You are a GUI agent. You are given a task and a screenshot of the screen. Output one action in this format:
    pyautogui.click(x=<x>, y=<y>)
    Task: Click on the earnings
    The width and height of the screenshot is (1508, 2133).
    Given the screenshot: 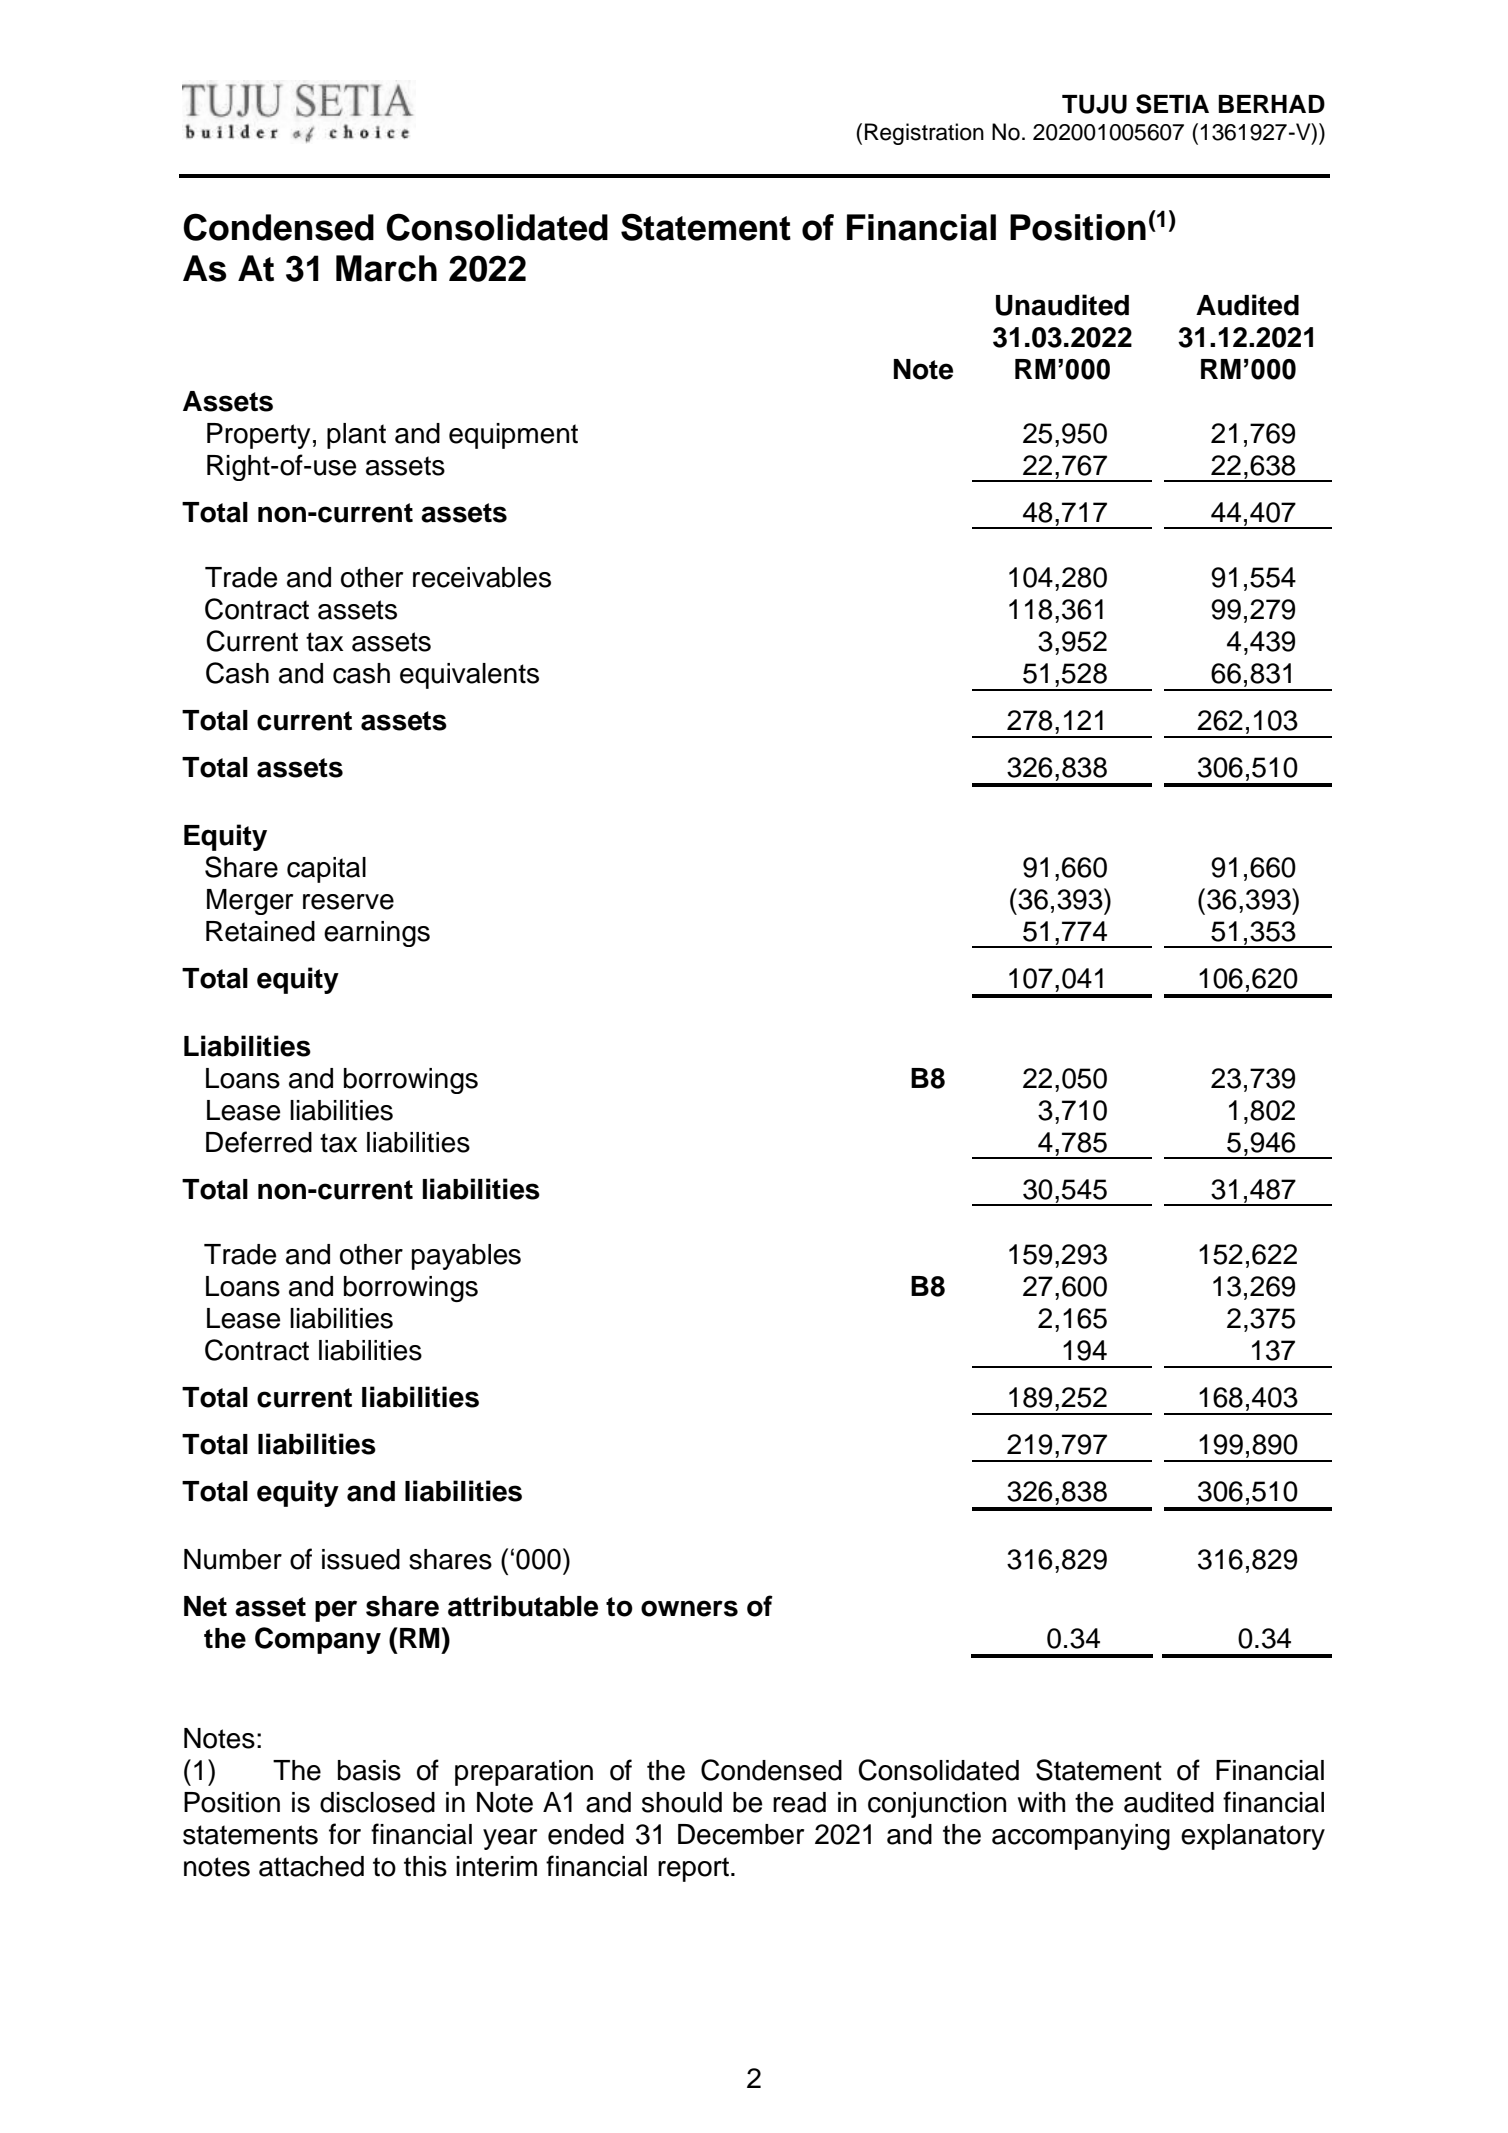 What is the action you would take?
    pyautogui.click(x=377, y=934)
